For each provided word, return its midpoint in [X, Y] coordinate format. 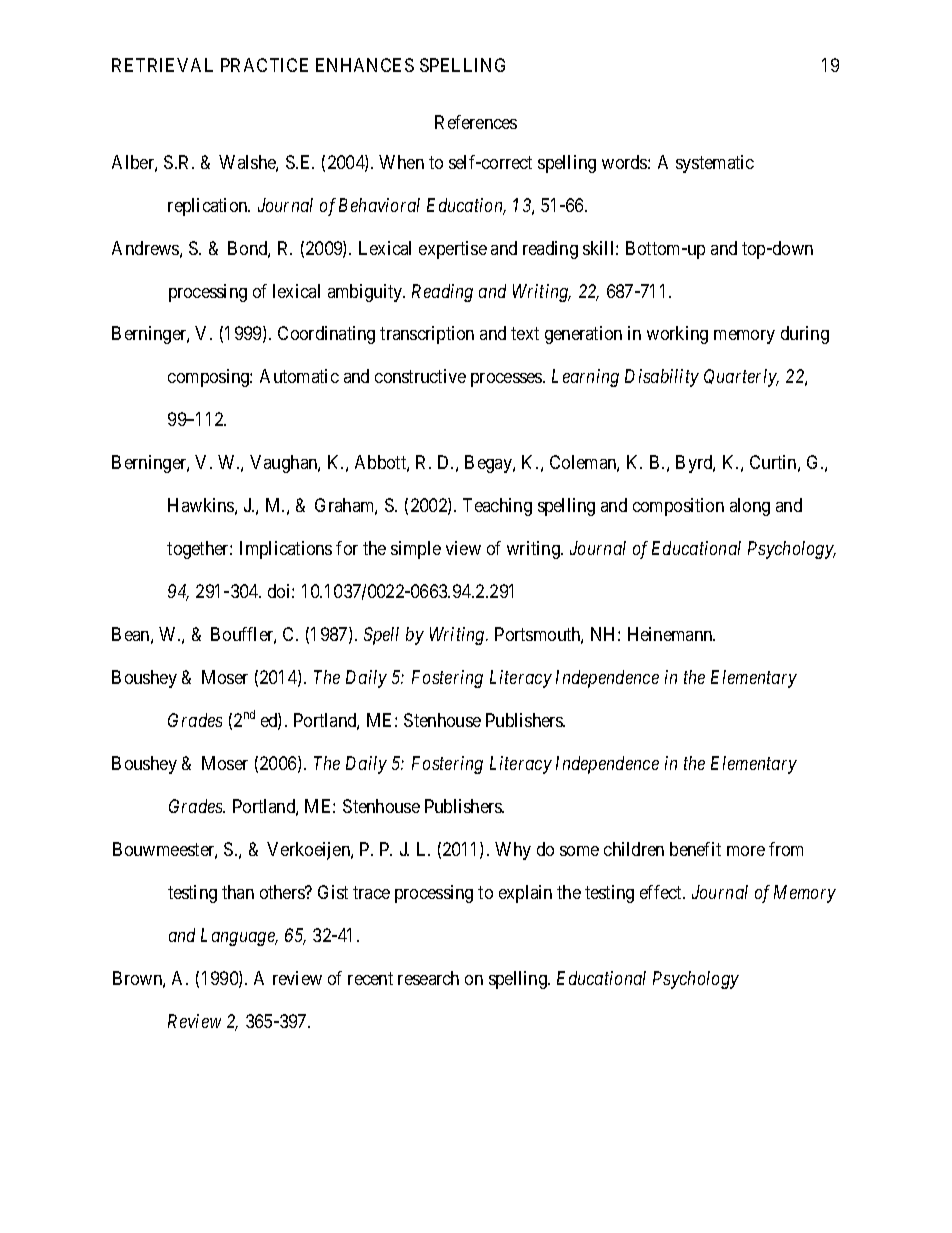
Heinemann [671, 634]
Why [513, 851]
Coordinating [326, 335]
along [750, 507]
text [525, 334]
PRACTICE [264, 65]
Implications [286, 550]
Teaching [497, 507]
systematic [715, 164]
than [238, 892]
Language [239, 937]
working [677, 335]
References [476, 122]
